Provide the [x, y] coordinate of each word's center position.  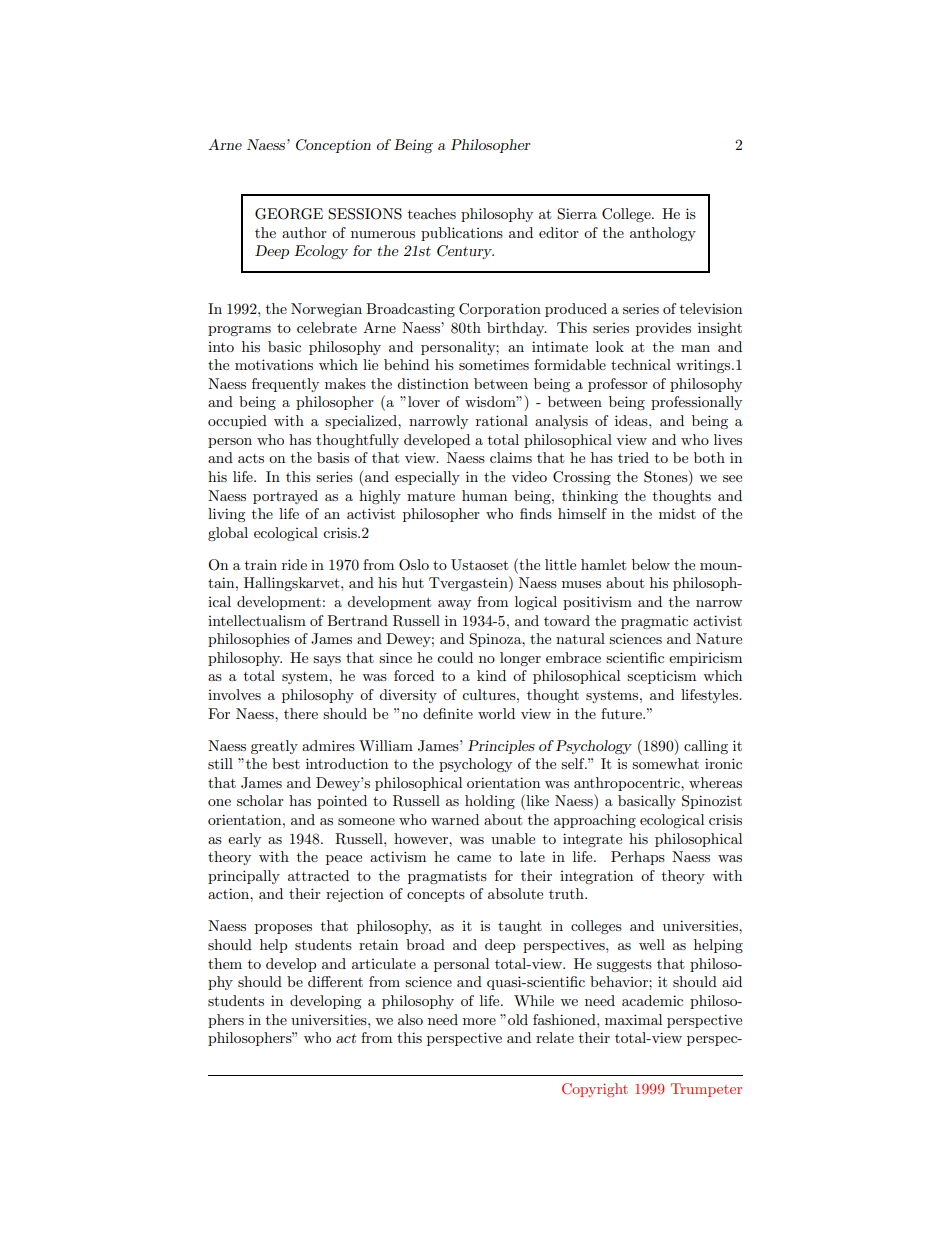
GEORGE [289, 214]
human [484, 495]
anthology [663, 234]
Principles [501, 747]
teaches [432, 213]
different [335, 981]
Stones [667, 478]
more [479, 1021]
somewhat [665, 763]
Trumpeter [706, 1090]
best [286, 763]
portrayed [285, 497]
